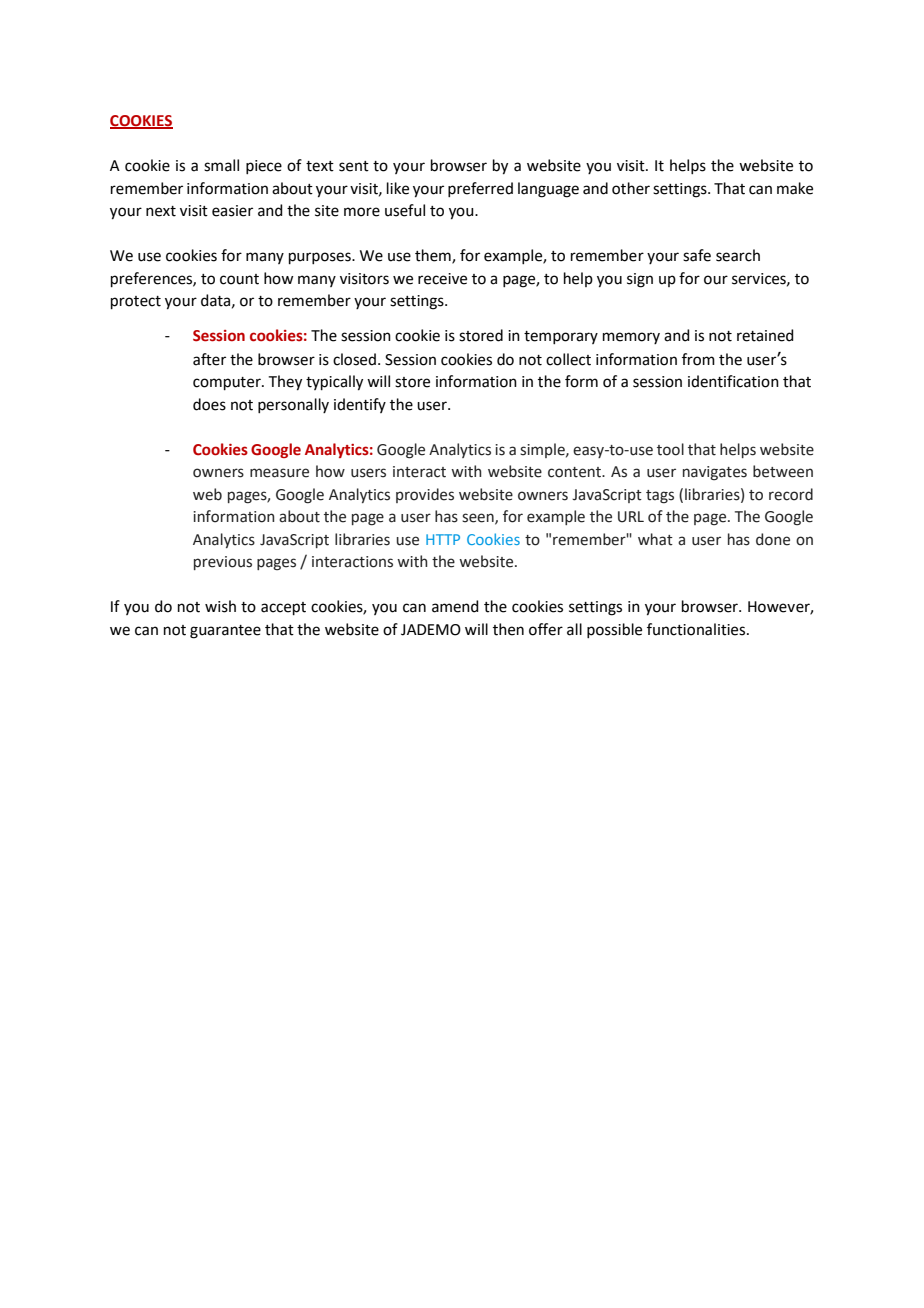 The height and width of the screenshot is (1308, 924). I want to click on identification, so click(733, 381).
